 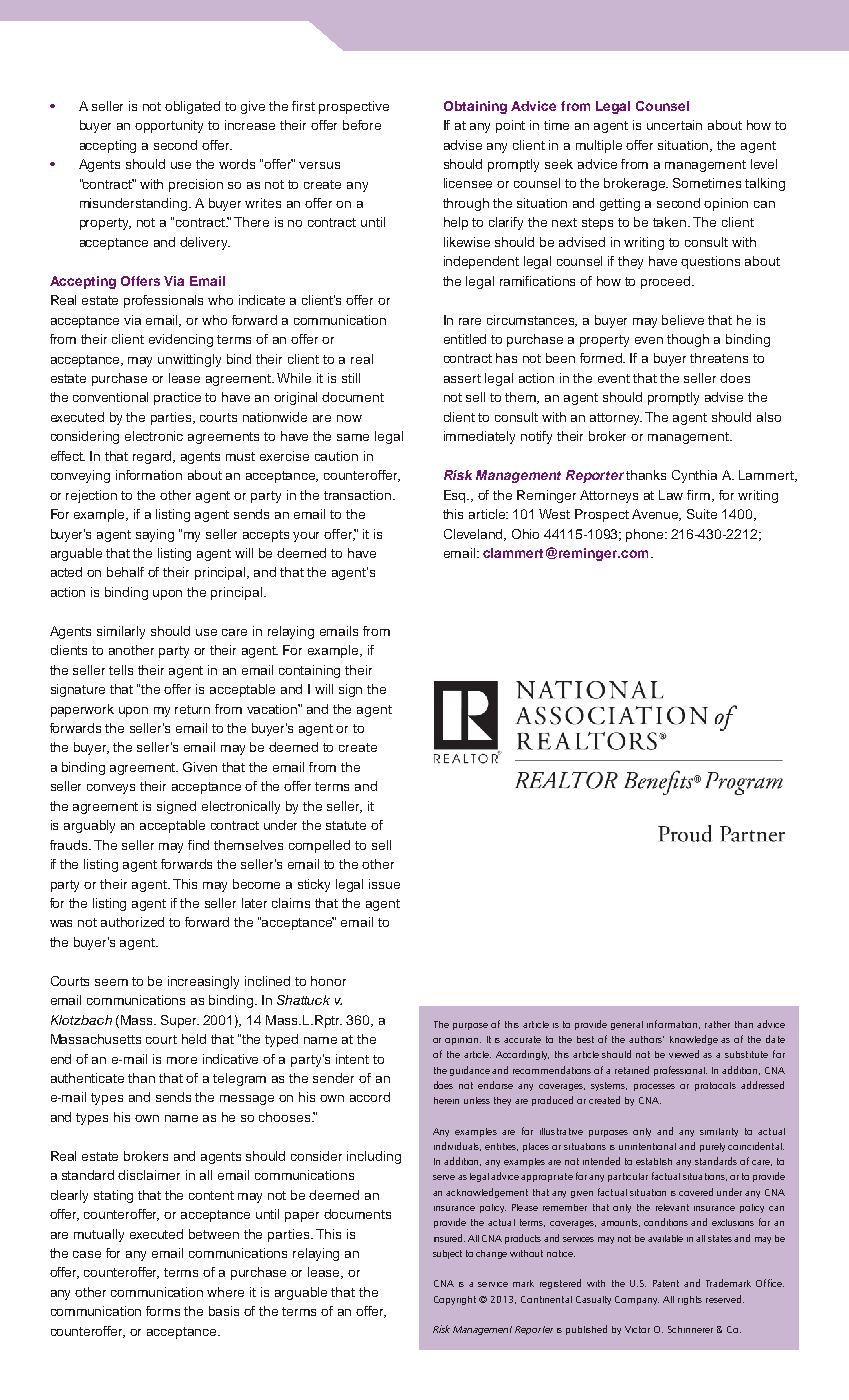 What do you see at coordinates (362, 125) in the page?
I see `before` at bounding box center [362, 125].
